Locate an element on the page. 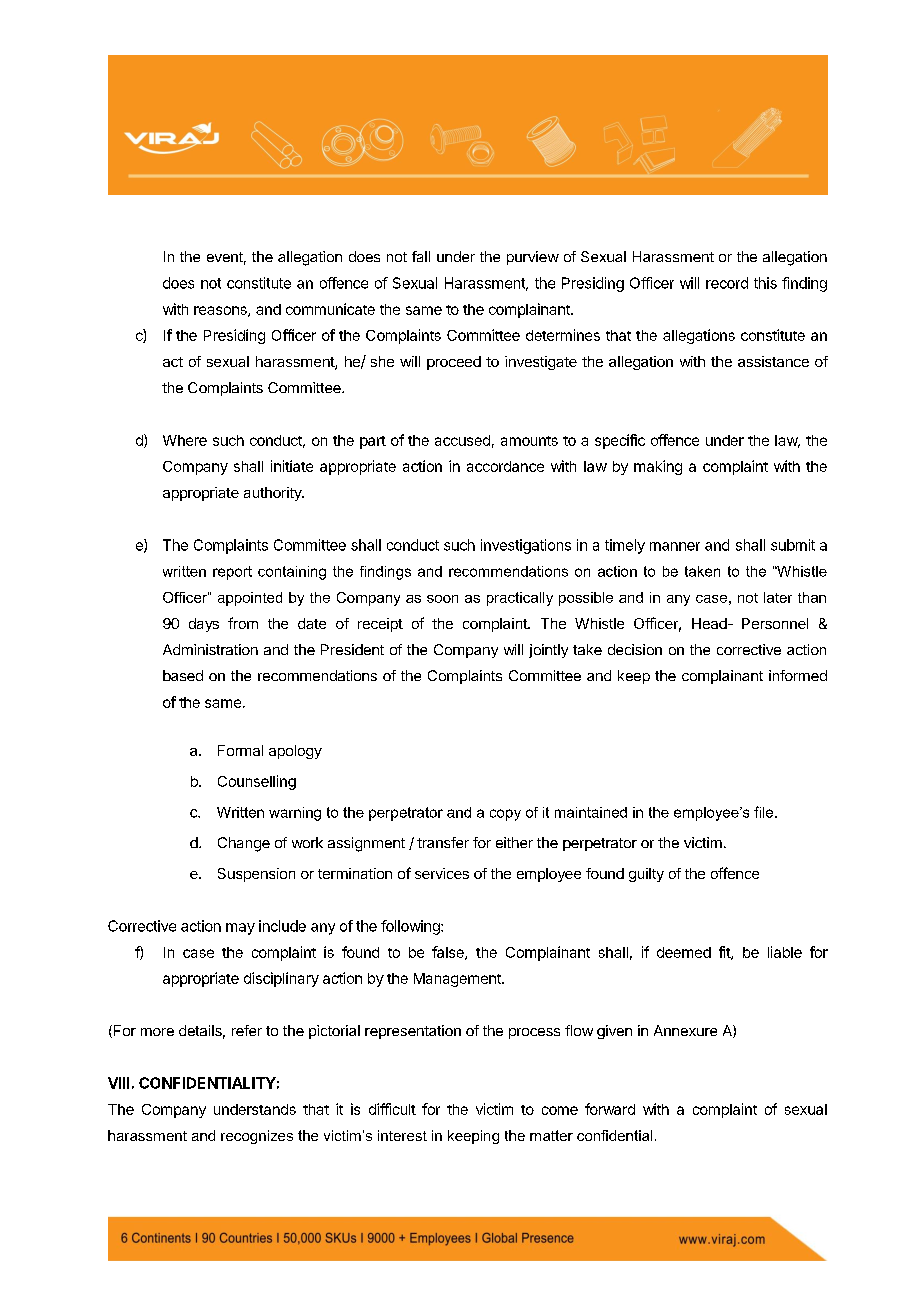 Image resolution: width=903 pixels, height=1316 pixels. record is located at coordinates (727, 283).
